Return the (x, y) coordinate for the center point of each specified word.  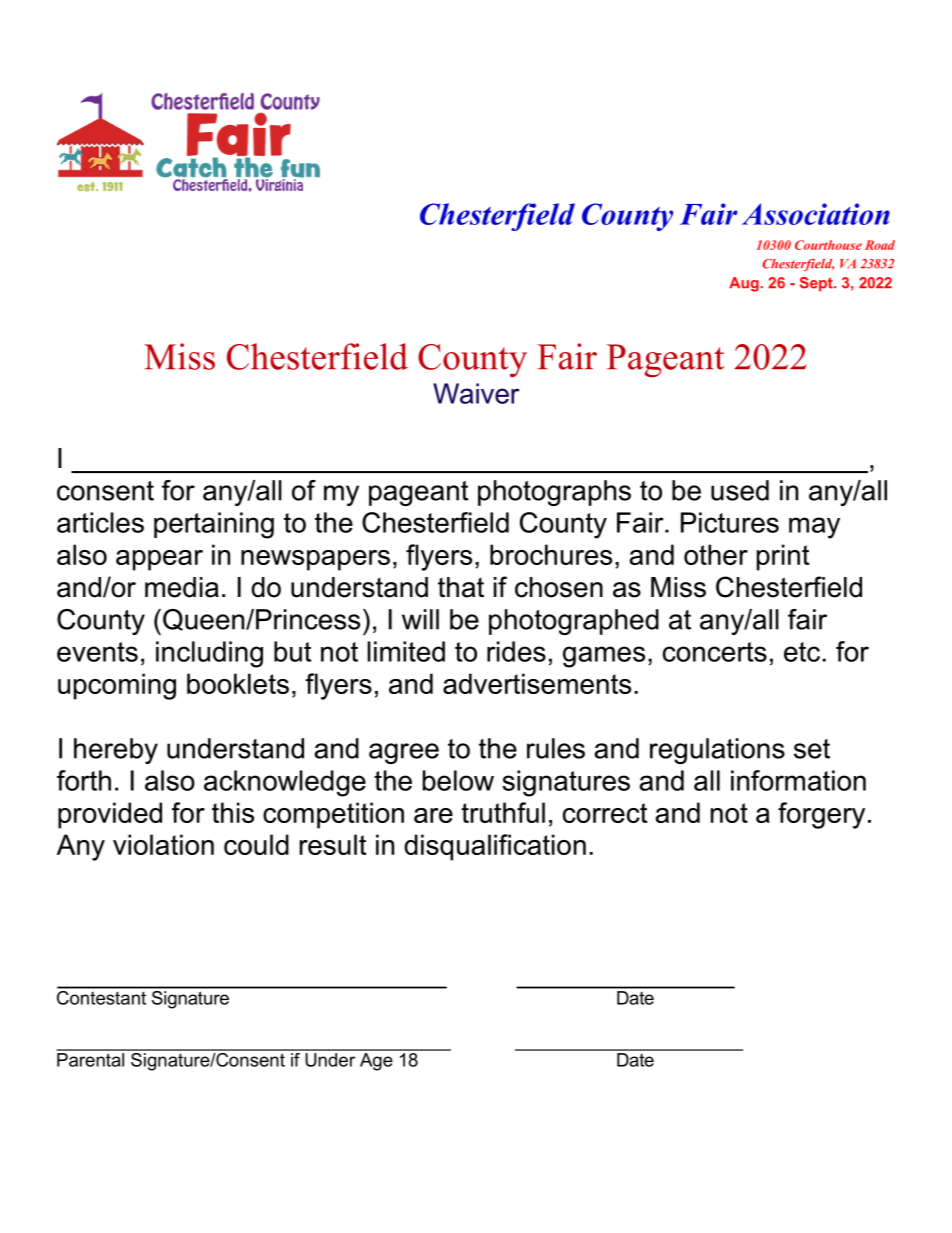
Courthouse (828, 245)
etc (803, 652)
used (740, 490)
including (209, 654)
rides (516, 651)
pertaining (214, 525)
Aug (745, 284)
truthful (503, 812)
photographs (554, 493)
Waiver (476, 393)
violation (163, 844)
